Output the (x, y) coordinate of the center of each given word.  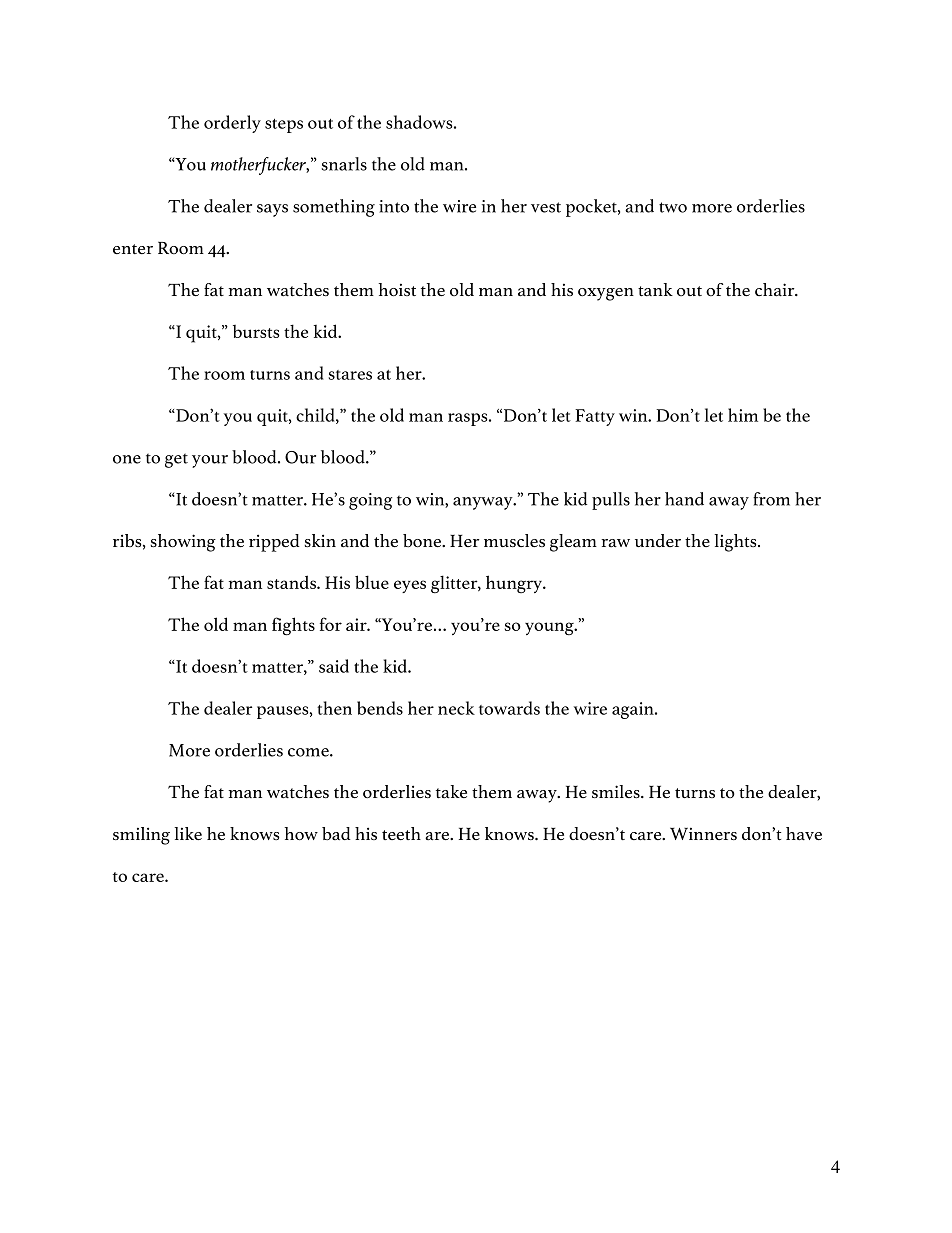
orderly (232, 124)
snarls (344, 164)
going (370, 501)
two (673, 207)
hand (684, 499)
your (210, 461)
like (188, 833)
